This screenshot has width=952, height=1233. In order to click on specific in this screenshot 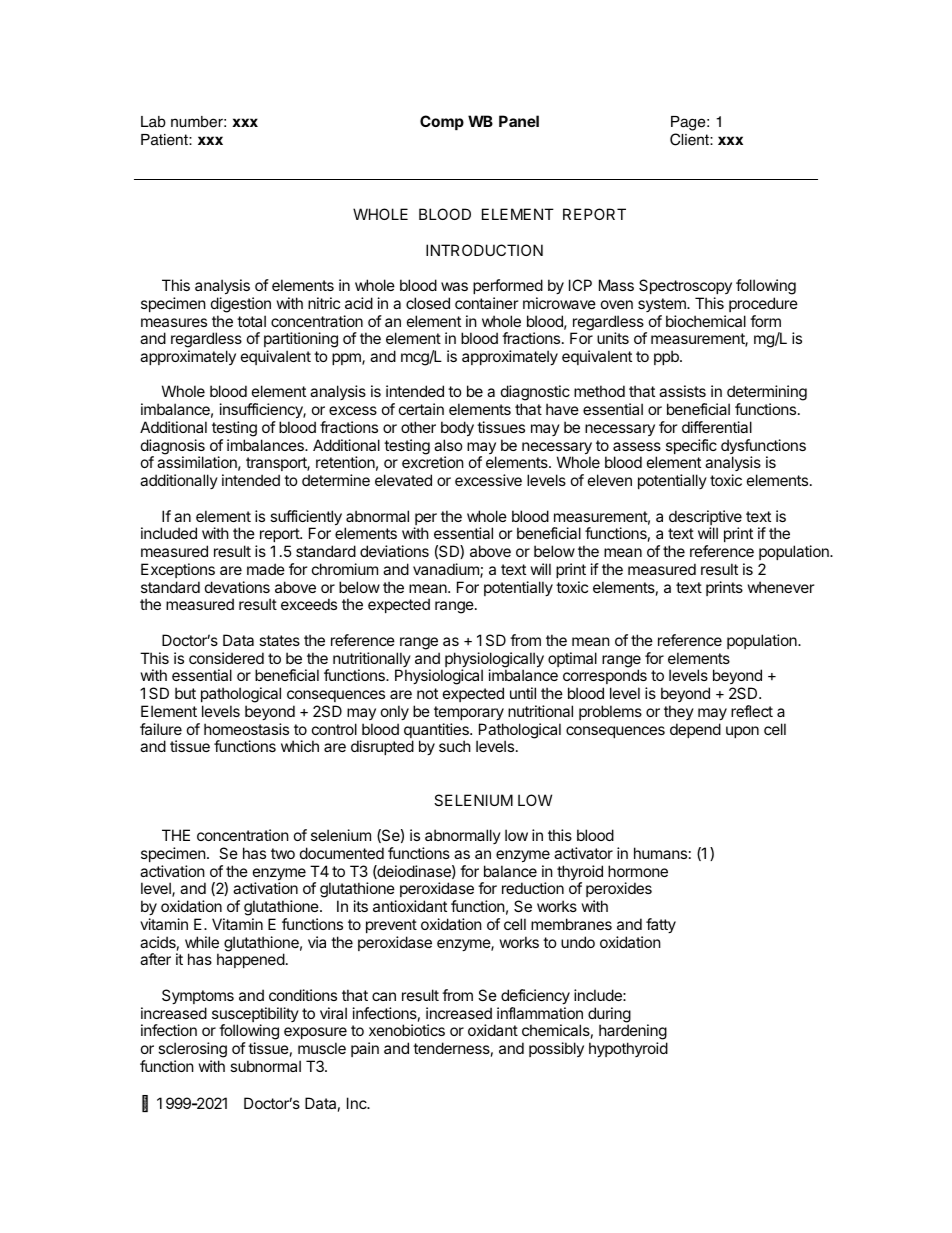, I will do `click(691, 446)`.
